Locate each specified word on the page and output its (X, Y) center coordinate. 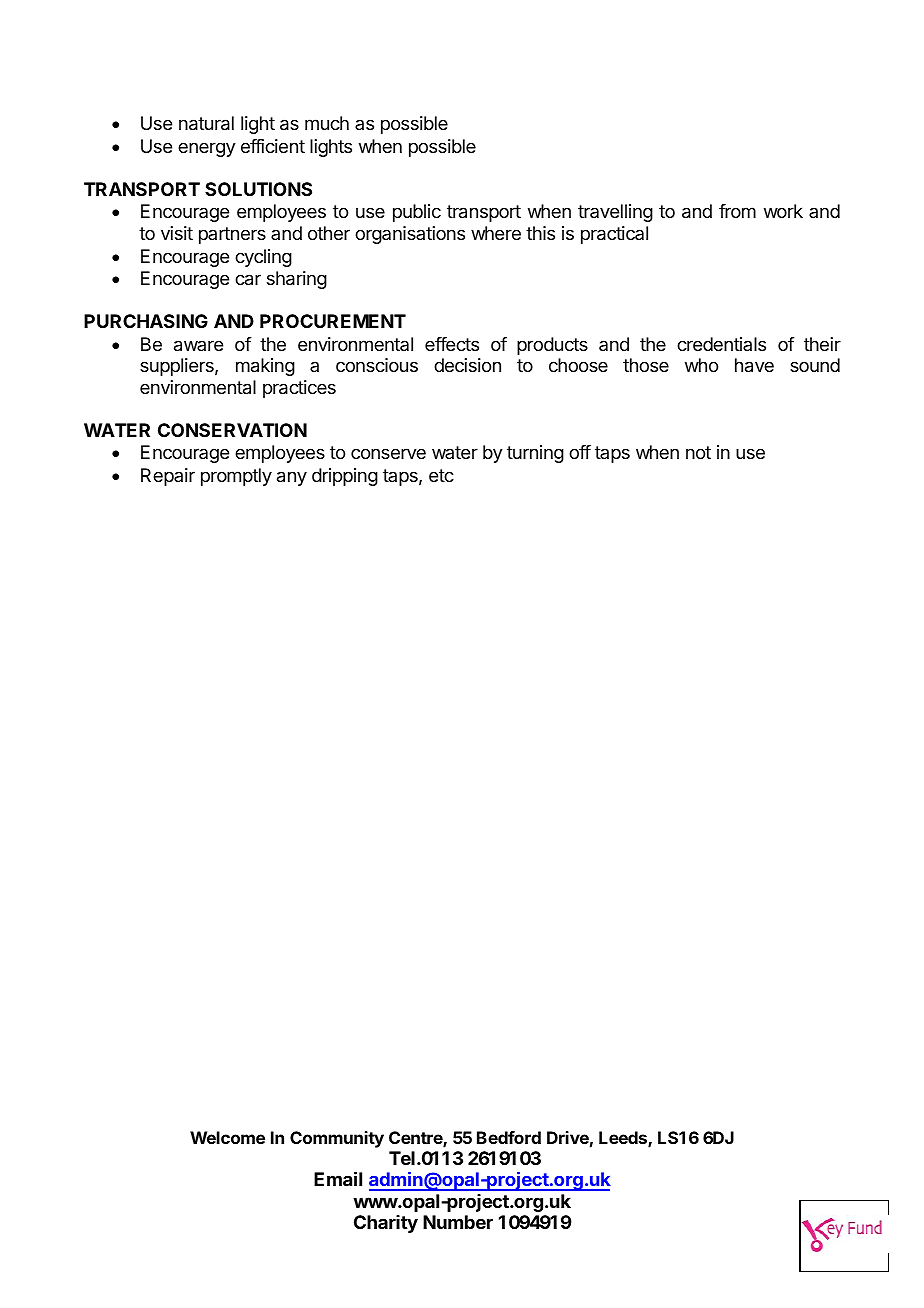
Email (338, 1178)
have (754, 365)
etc (441, 475)
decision (467, 365)
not (698, 452)
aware (198, 346)
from (737, 211)
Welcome (227, 1137)
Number (458, 1222)
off (580, 452)
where (496, 233)
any (292, 478)
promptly (236, 477)
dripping (345, 477)
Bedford (509, 1137)
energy (207, 149)
